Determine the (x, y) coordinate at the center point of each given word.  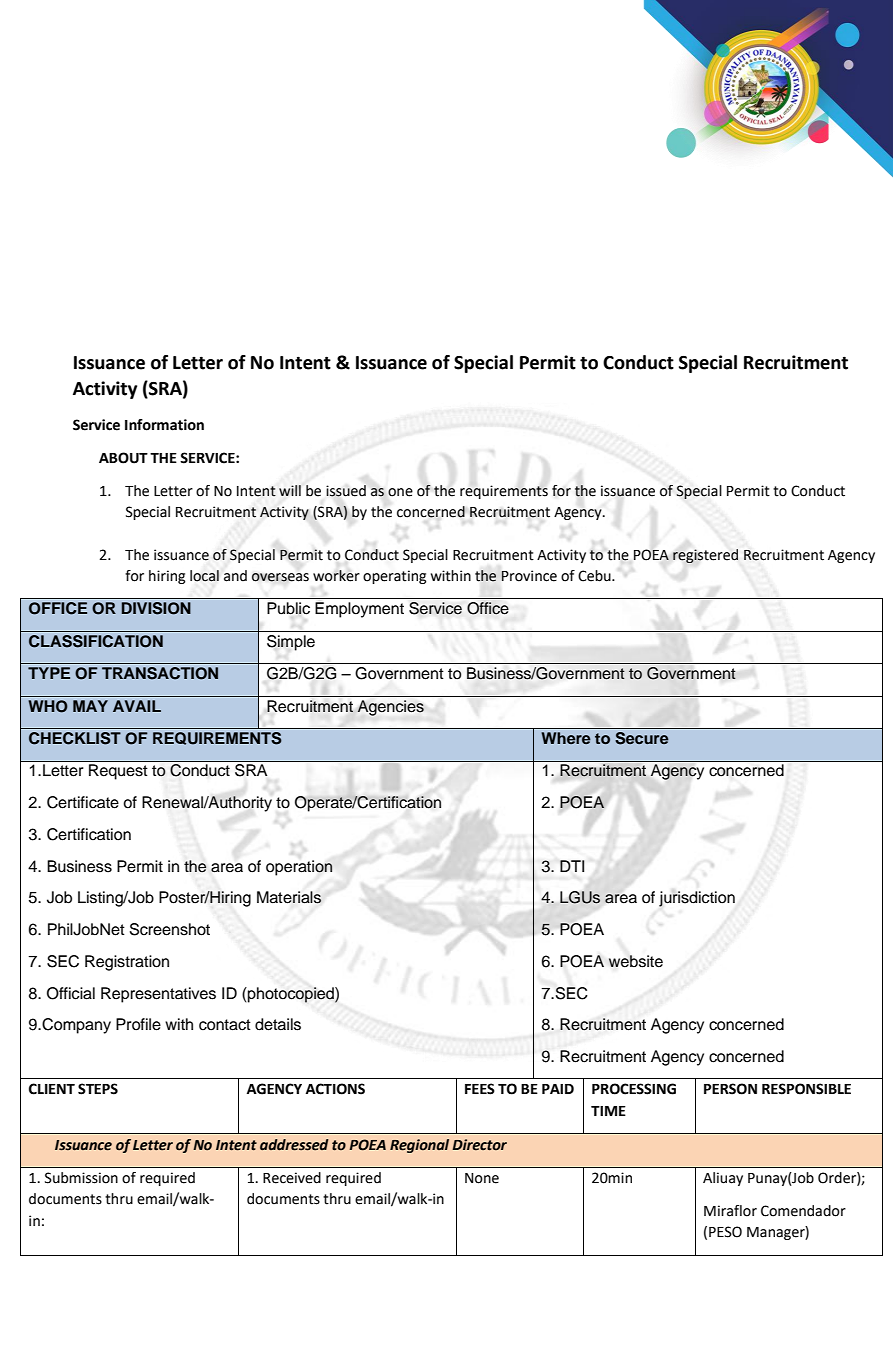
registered (705, 556)
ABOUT (123, 458)
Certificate (83, 802)
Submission (81, 1178)
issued (346, 491)
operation (299, 868)
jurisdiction (697, 899)
